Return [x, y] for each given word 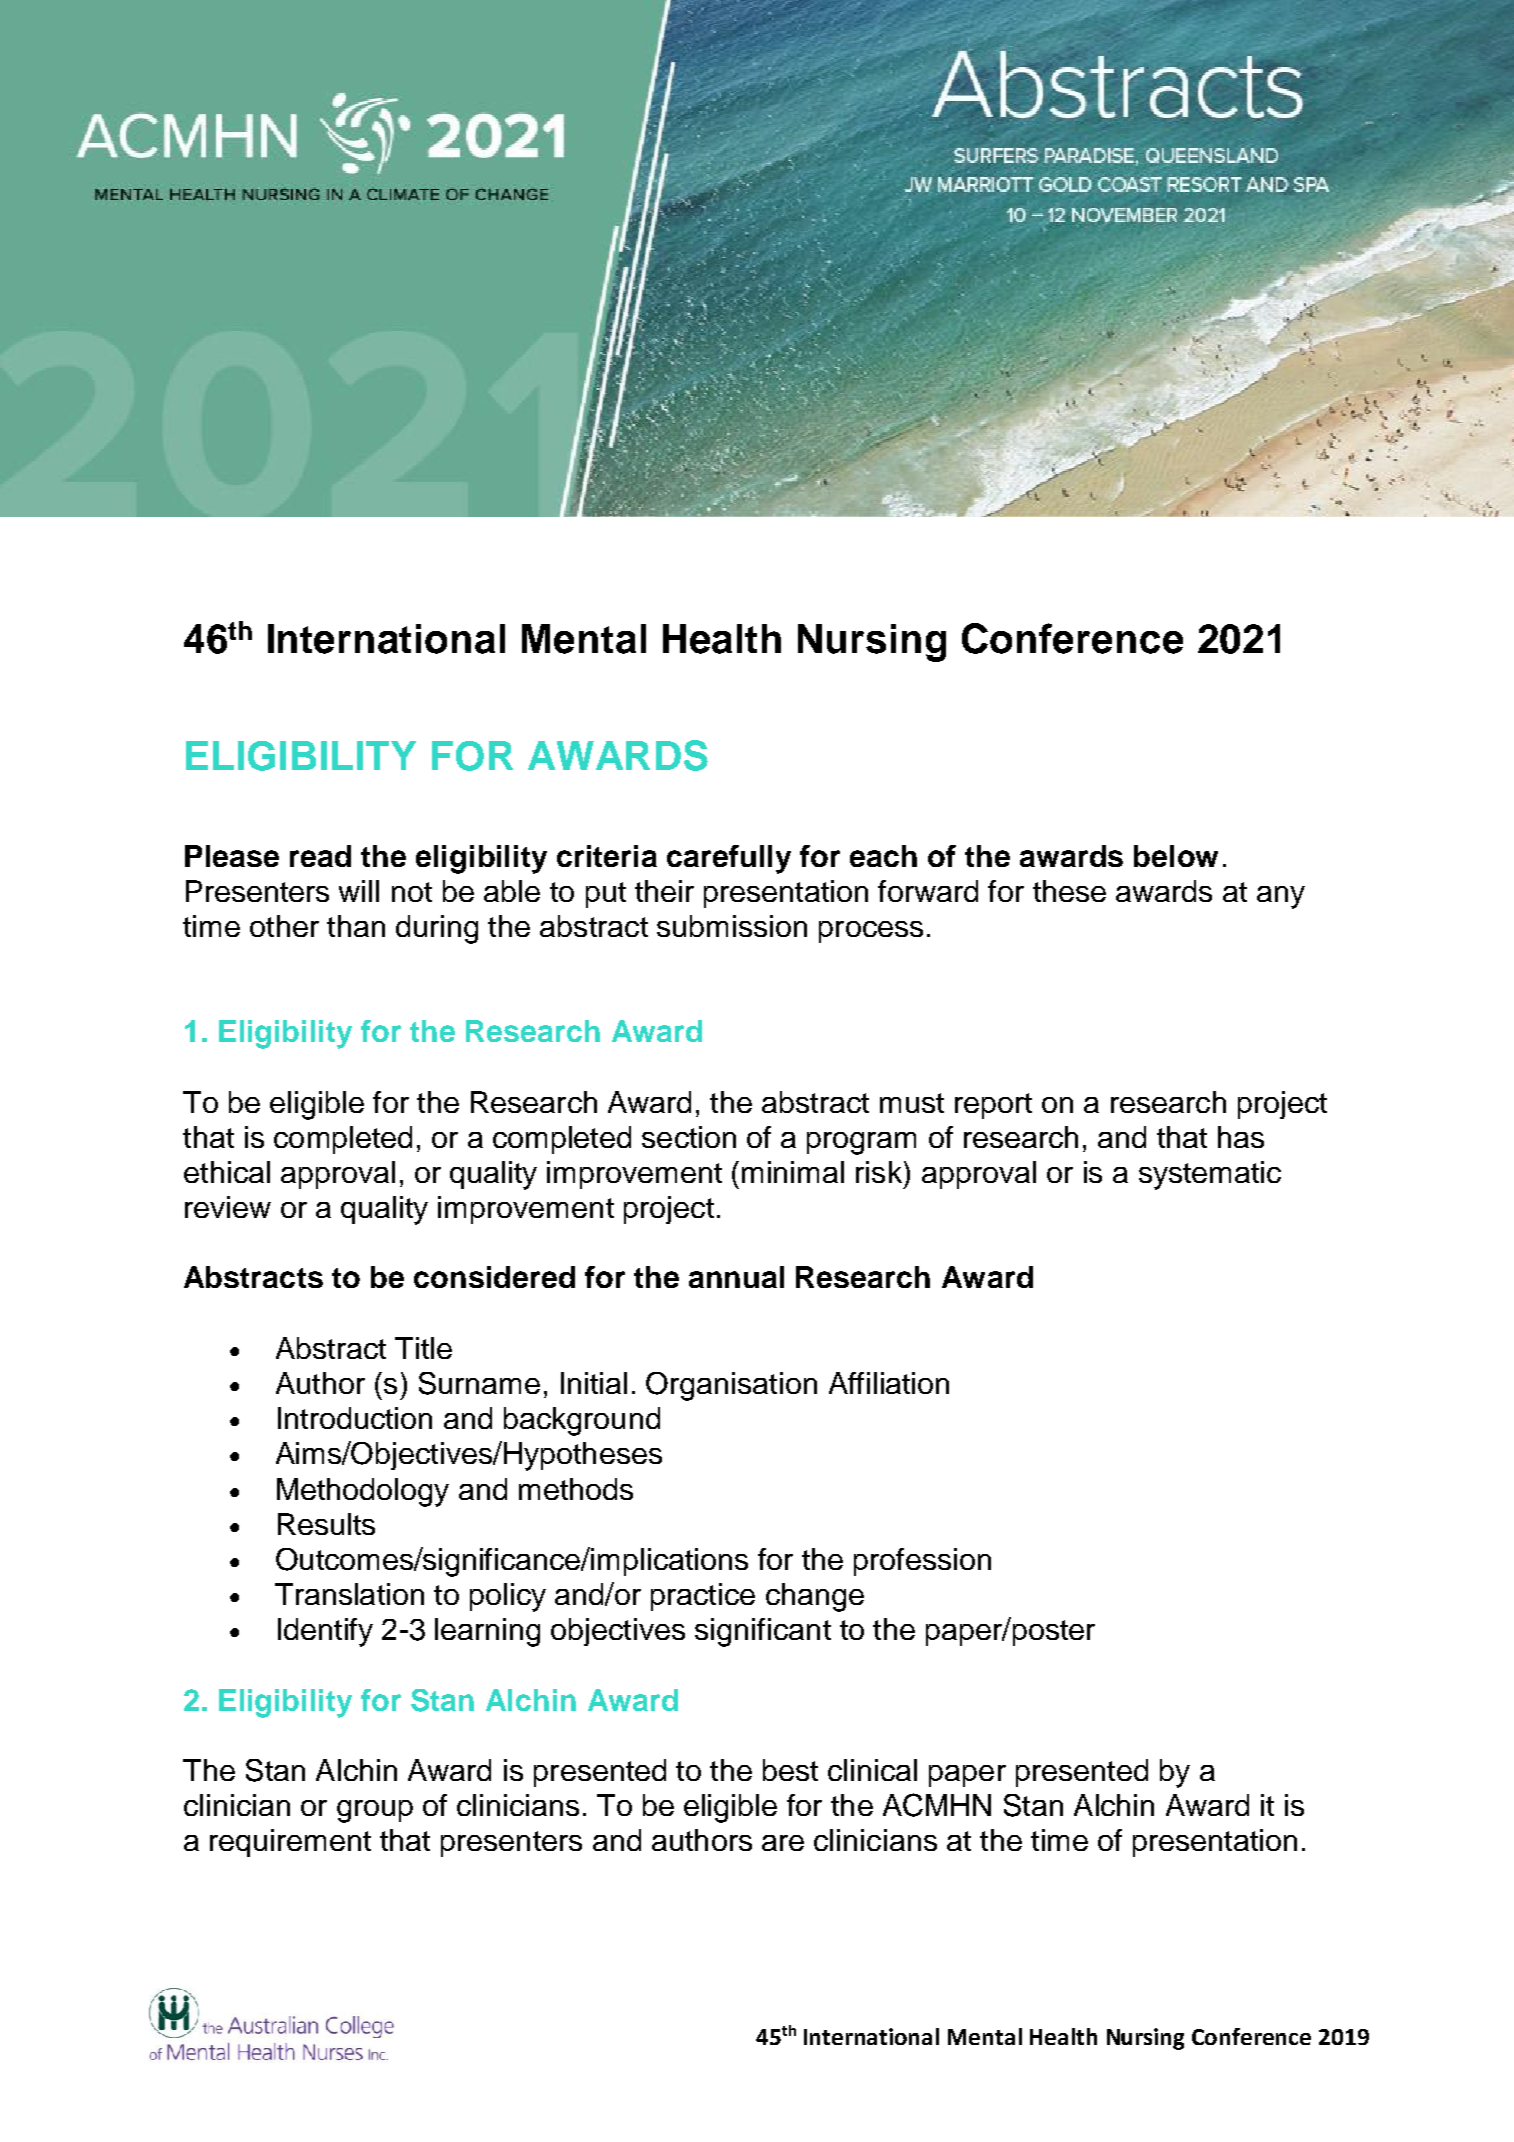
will [359, 891]
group [375, 1811]
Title [423, 1348]
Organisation [731, 1386]
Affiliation [889, 1383]
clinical [872, 1770]
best [790, 1770]
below [1176, 856]
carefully [729, 859]
